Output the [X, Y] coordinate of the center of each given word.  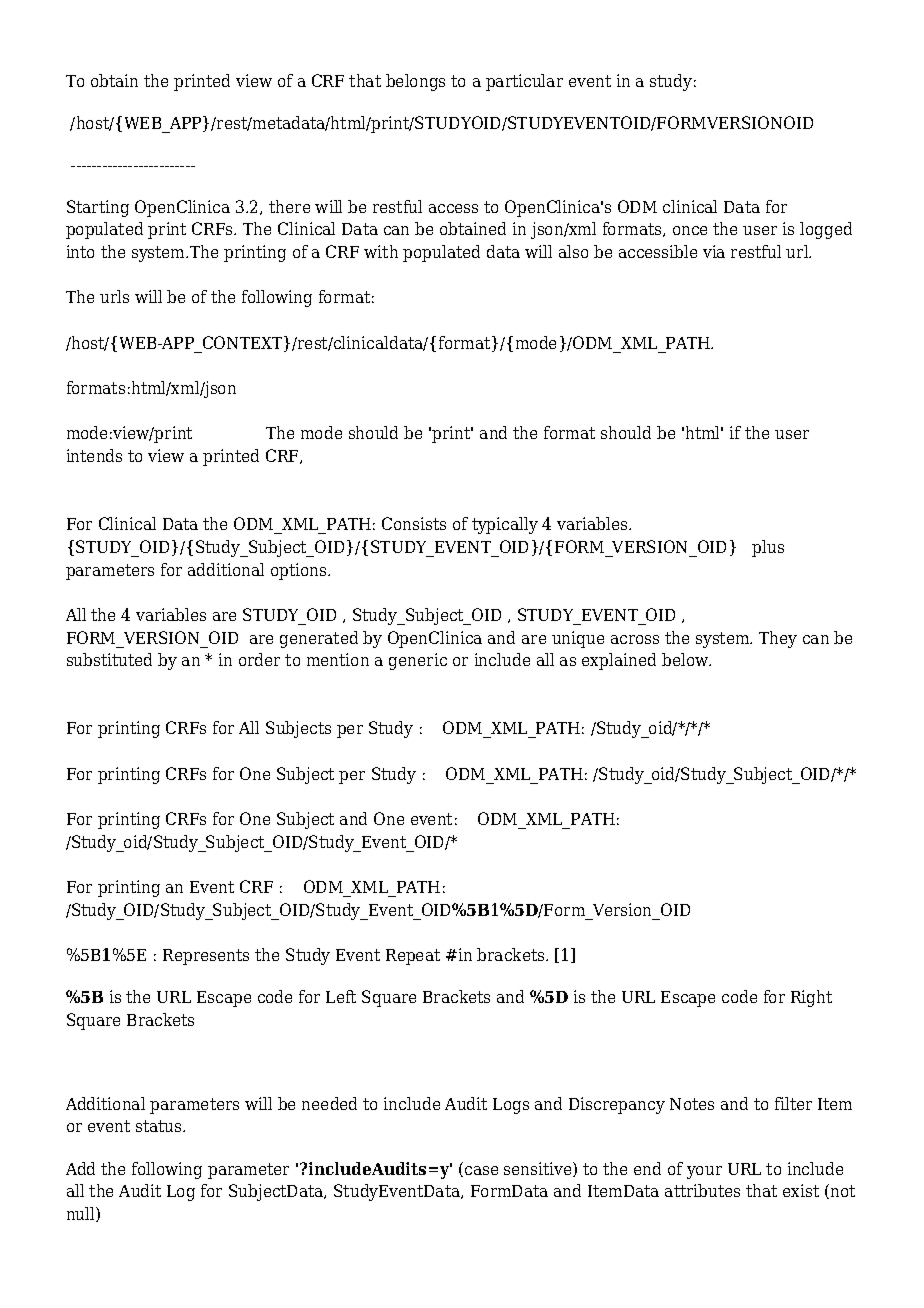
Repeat [413, 957]
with [381, 251]
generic [418, 661]
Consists [414, 523]
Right [811, 998]
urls [114, 296]
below [686, 659]
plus [768, 548]
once [690, 230]
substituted [109, 659]
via [714, 251]
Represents [206, 957]
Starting [98, 208]
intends [94, 455]
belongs [415, 82]
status [160, 1126]
